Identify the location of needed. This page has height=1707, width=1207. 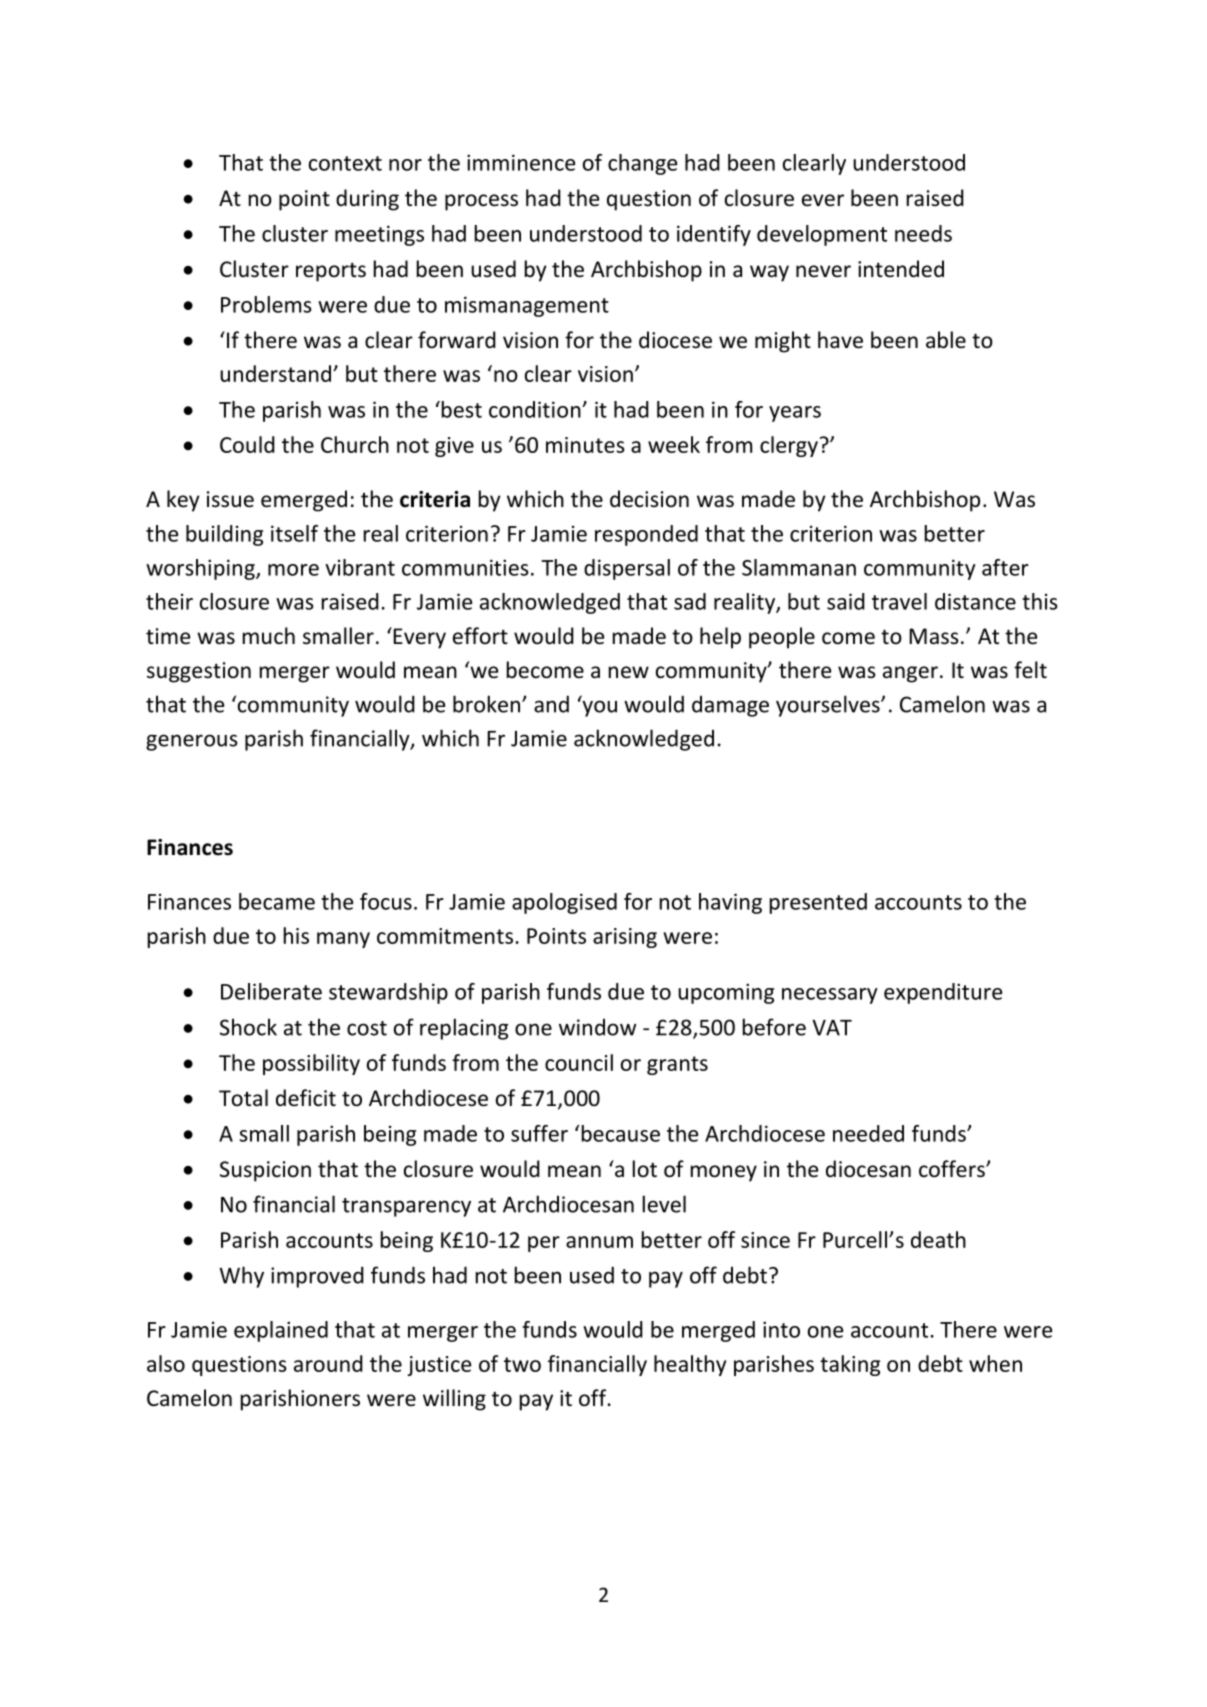
(868, 1133).
